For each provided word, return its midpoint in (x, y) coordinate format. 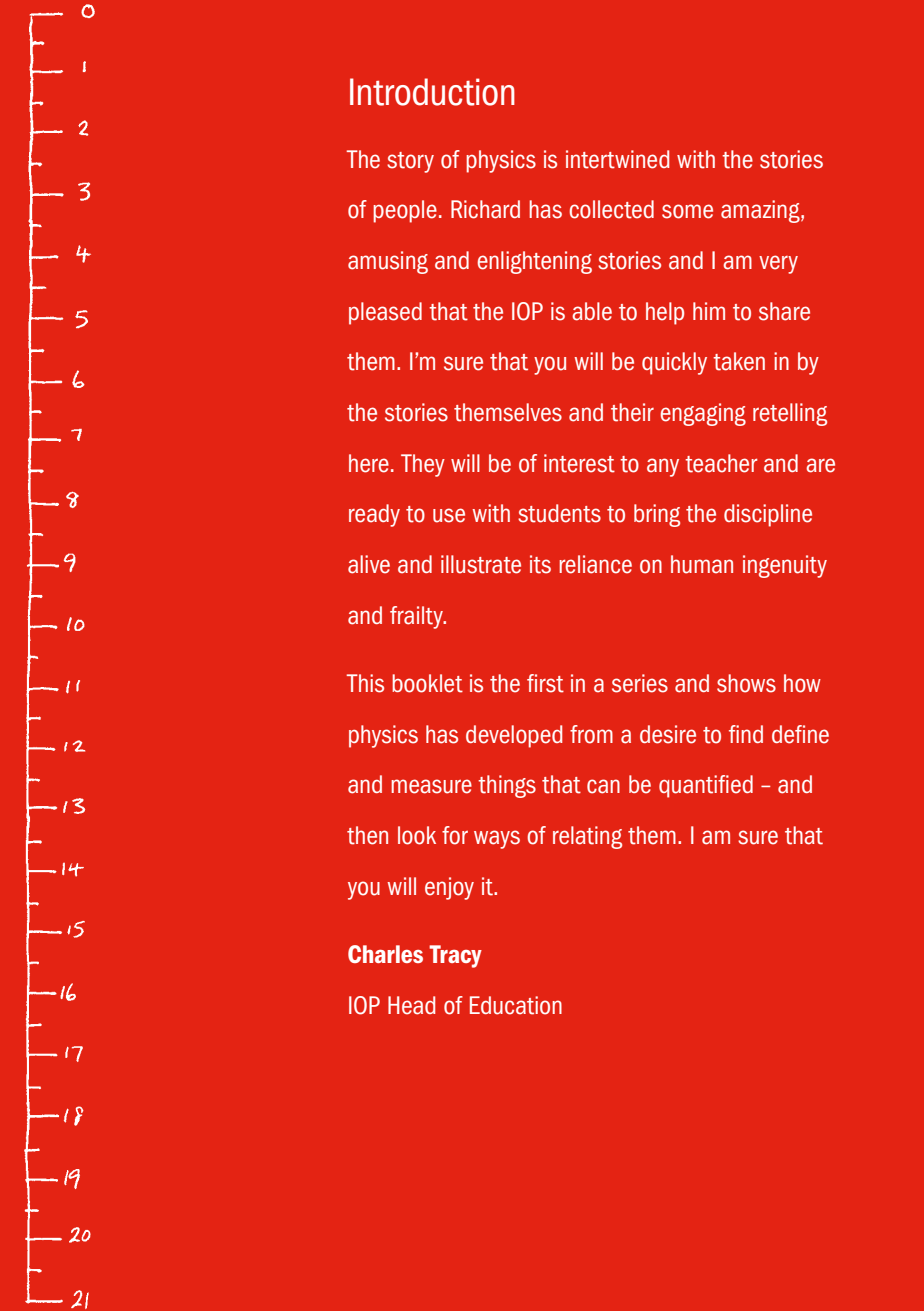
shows (746, 683)
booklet (427, 683)
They (423, 465)
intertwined (617, 159)
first (545, 683)
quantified (706, 786)
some (687, 211)
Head (411, 1005)
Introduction (432, 92)
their (632, 412)
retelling (790, 414)
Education (516, 1005)
